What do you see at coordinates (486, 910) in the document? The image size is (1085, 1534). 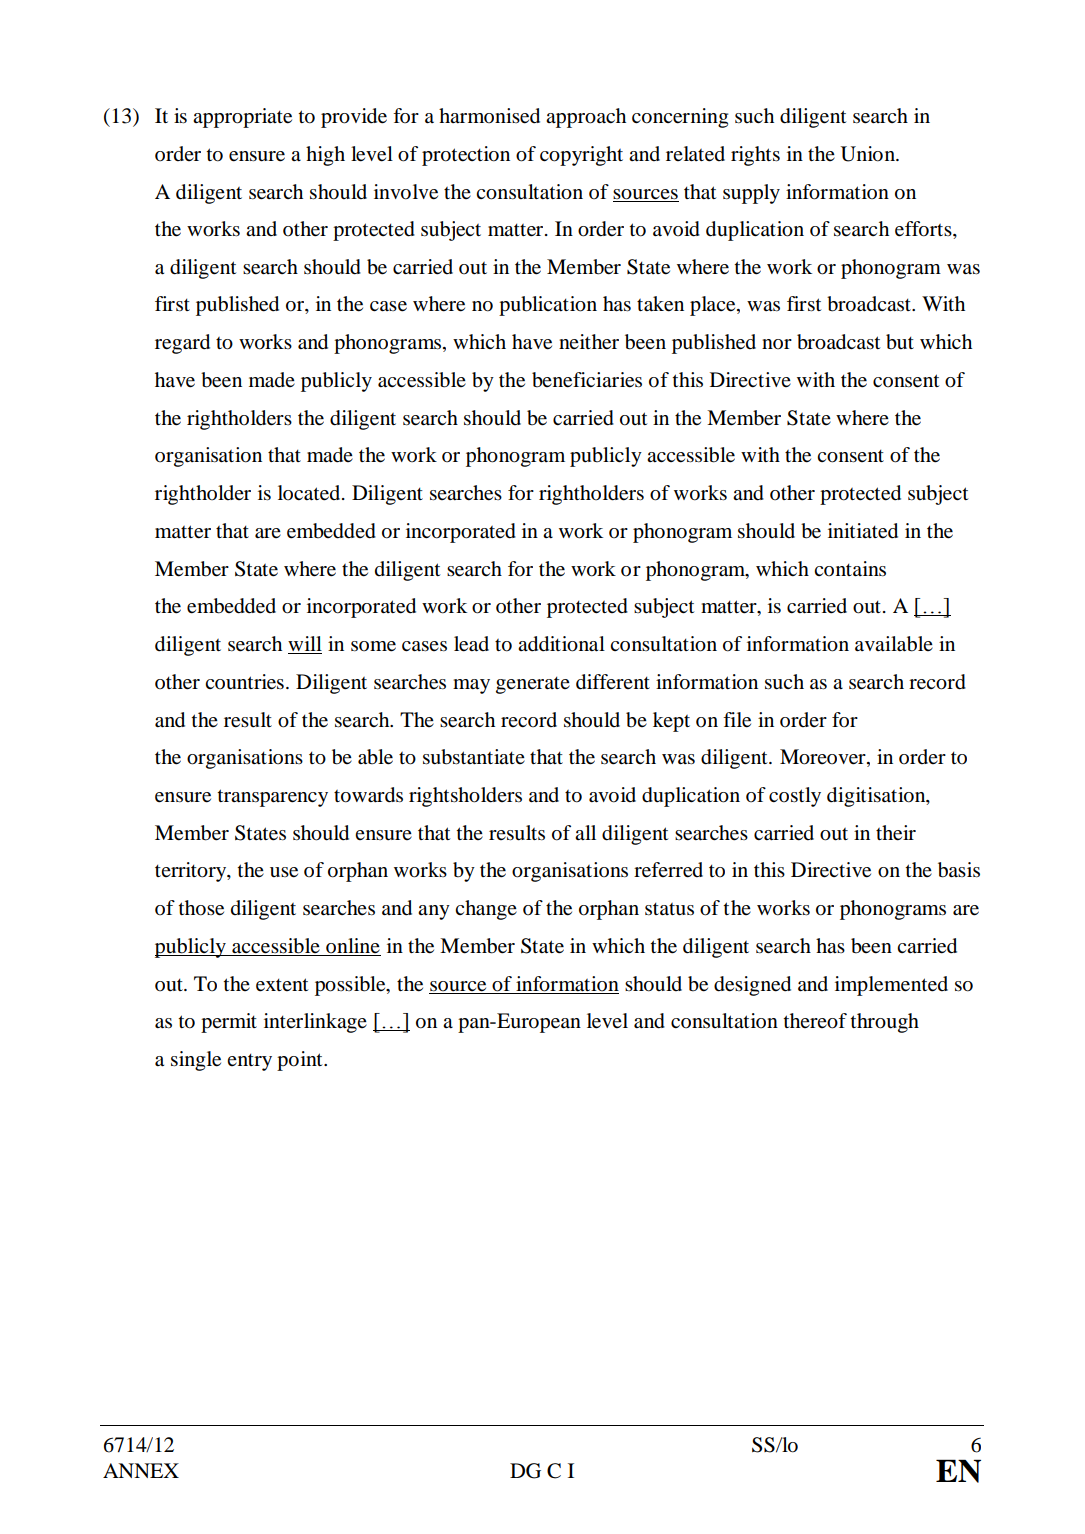 I see `change` at bounding box center [486, 910].
